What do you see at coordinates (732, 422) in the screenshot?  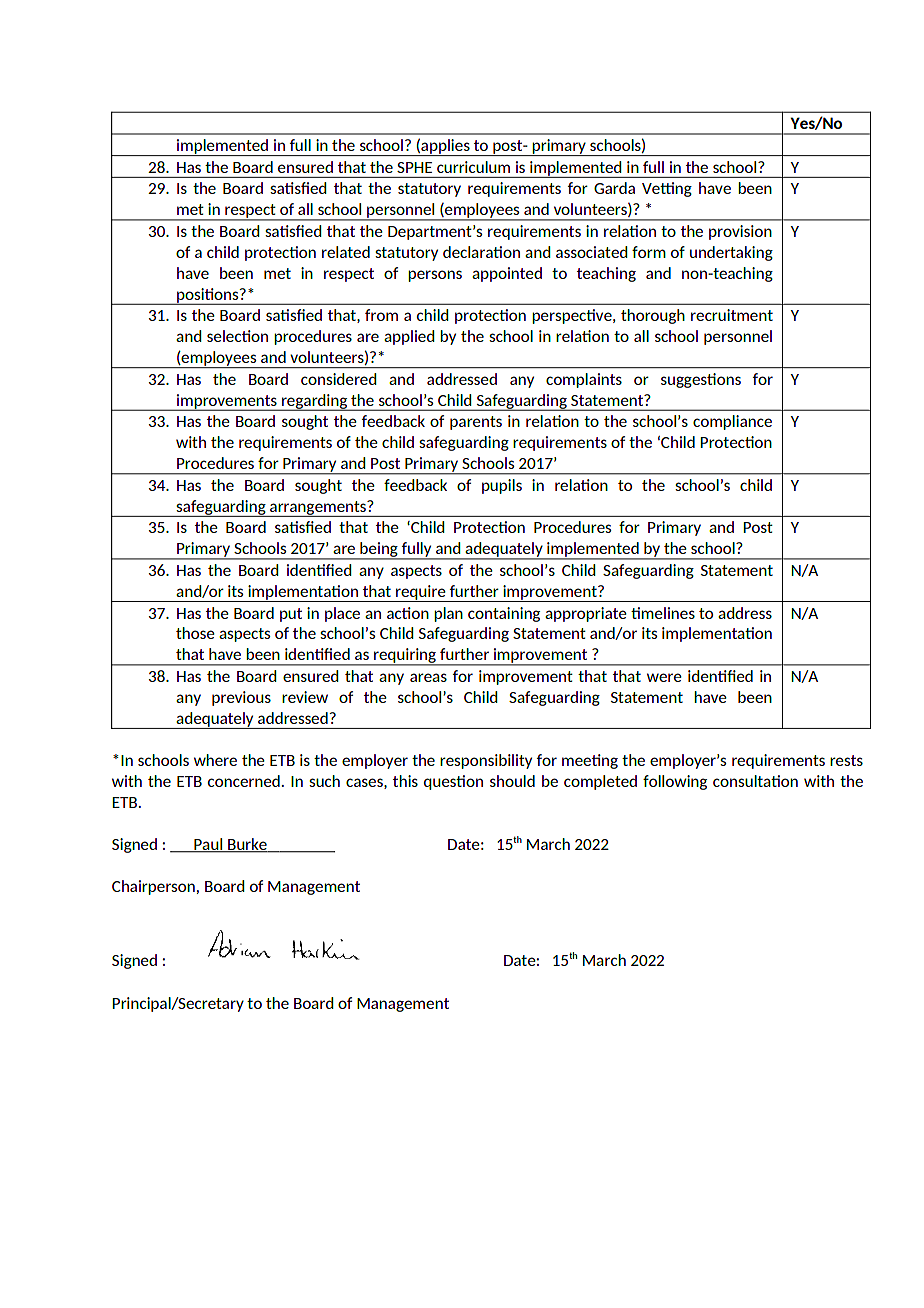 I see `compliance` at bounding box center [732, 422].
